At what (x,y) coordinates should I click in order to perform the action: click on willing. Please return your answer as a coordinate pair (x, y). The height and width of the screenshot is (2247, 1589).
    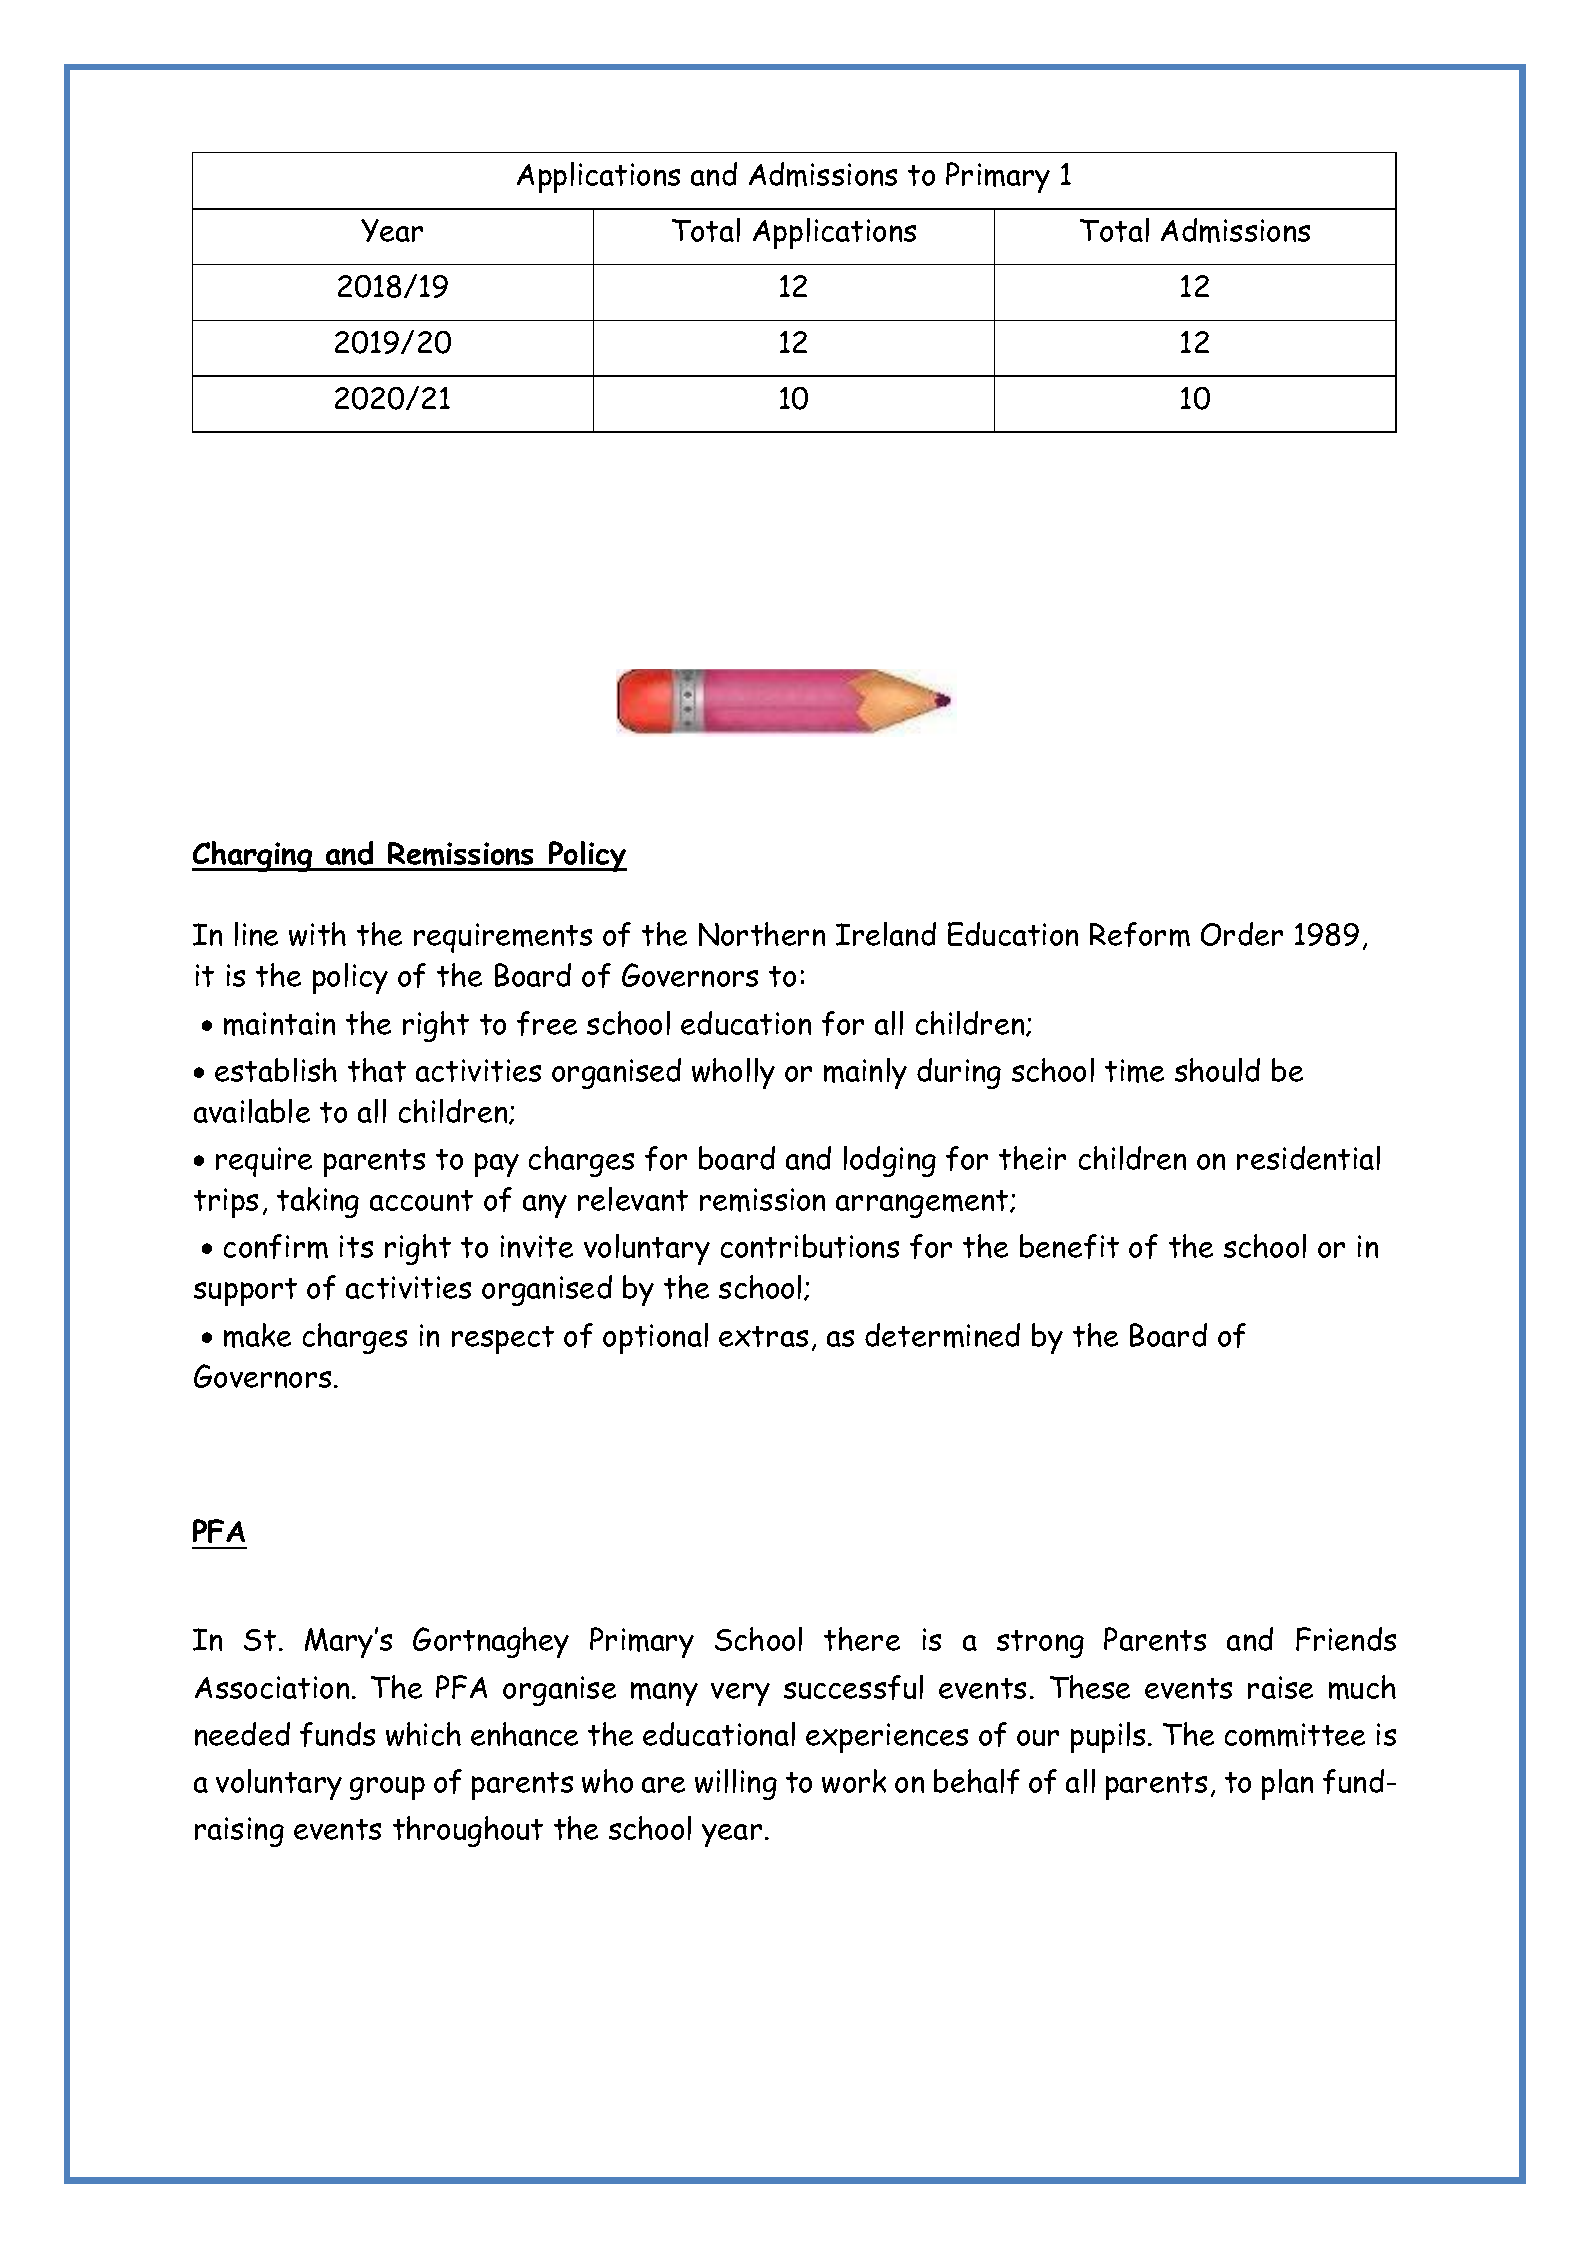
    Looking at the image, I should click on (736, 1784).
